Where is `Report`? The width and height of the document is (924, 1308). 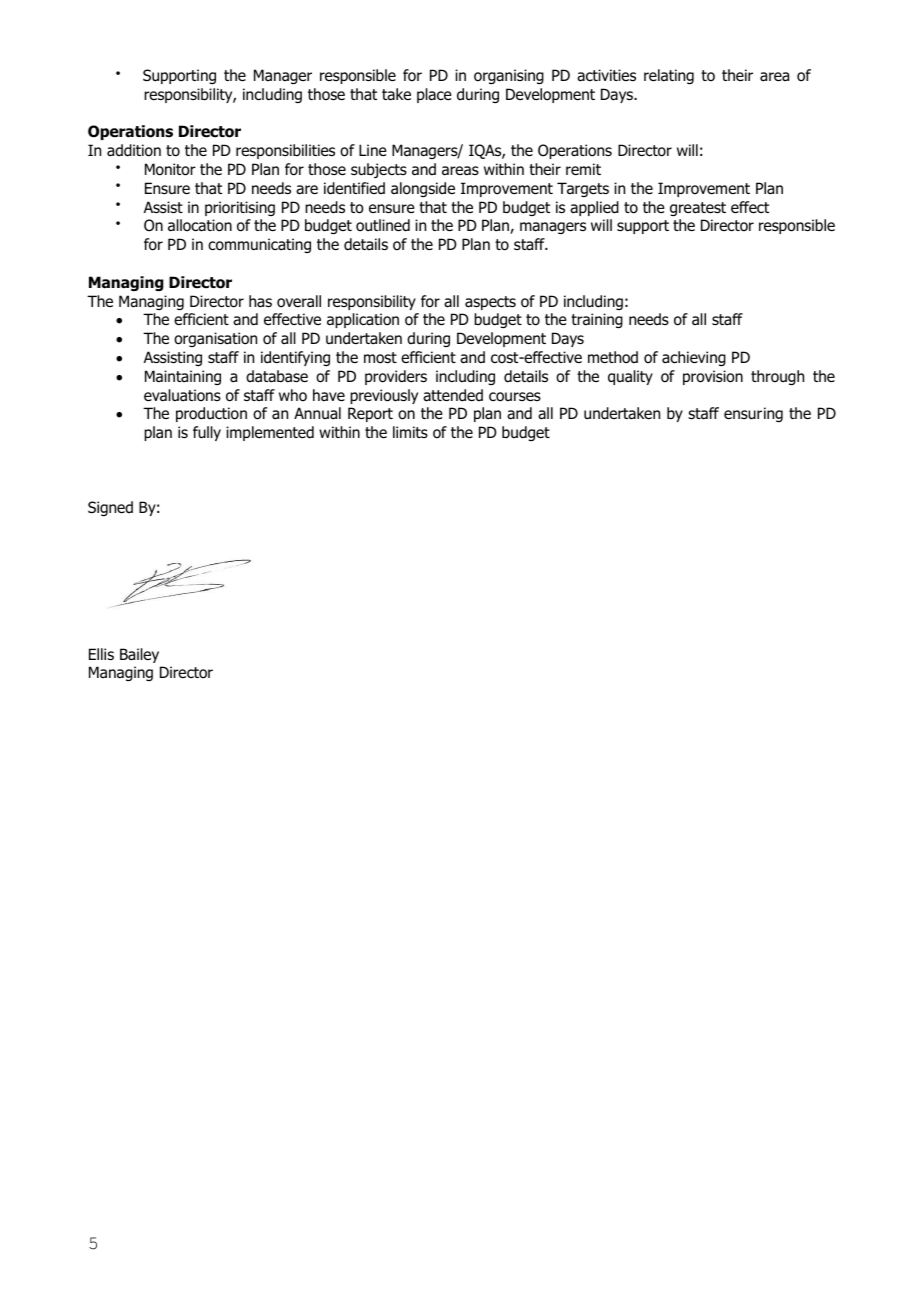
Report is located at coordinates (370, 414).
